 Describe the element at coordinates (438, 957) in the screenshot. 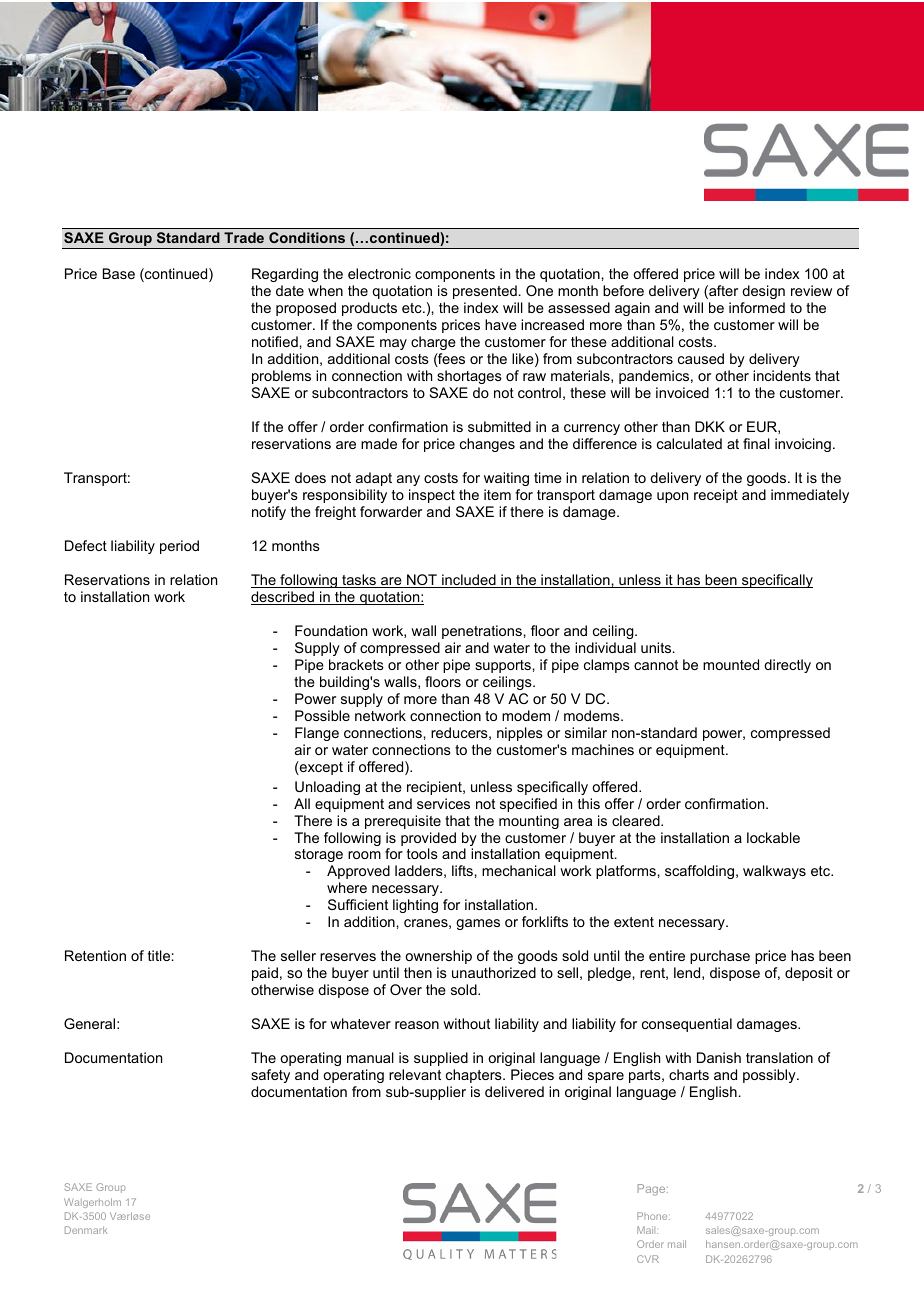

I see `ownership` at that location.
